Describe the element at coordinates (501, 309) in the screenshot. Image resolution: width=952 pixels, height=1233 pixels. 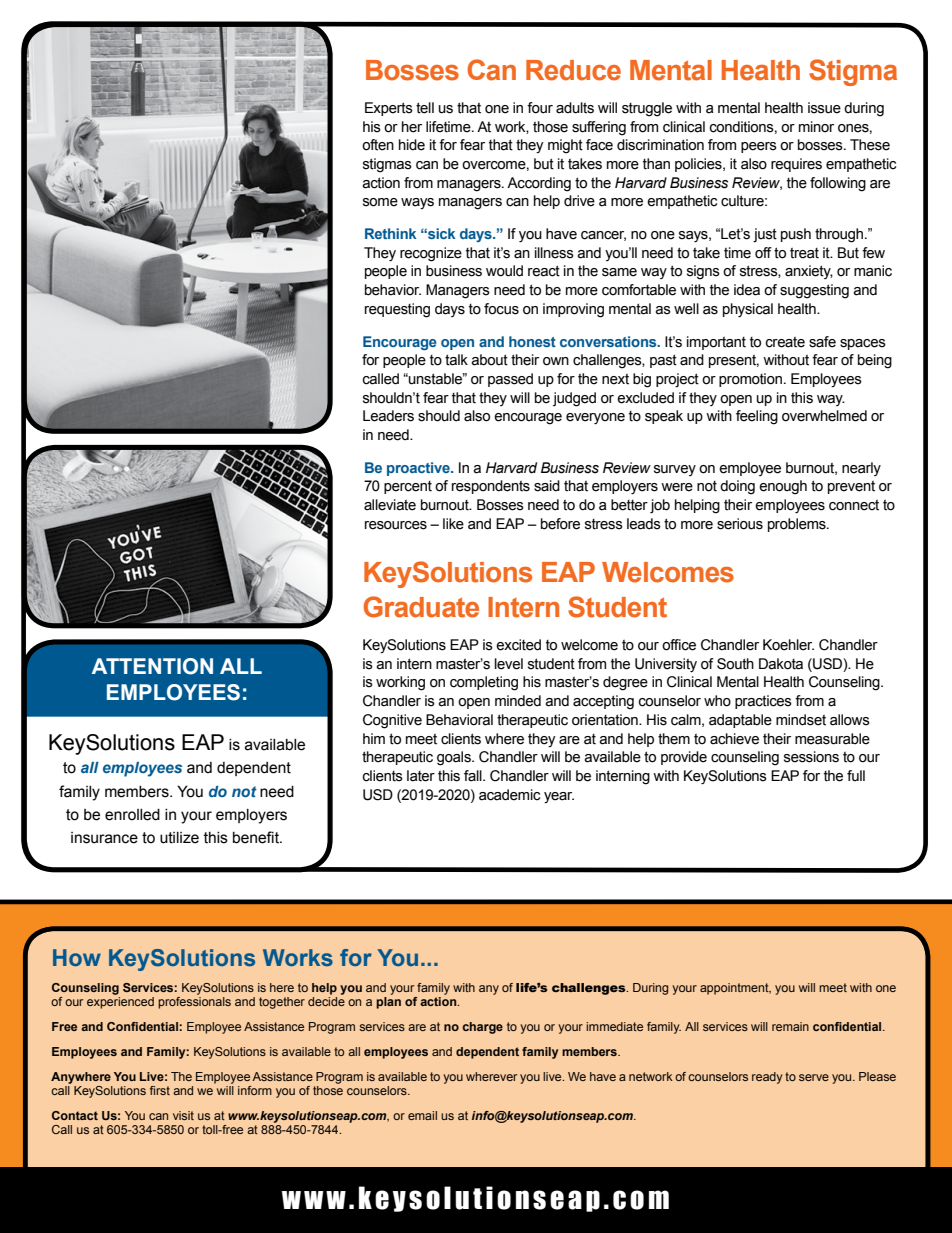
I see `focus` at that location.
